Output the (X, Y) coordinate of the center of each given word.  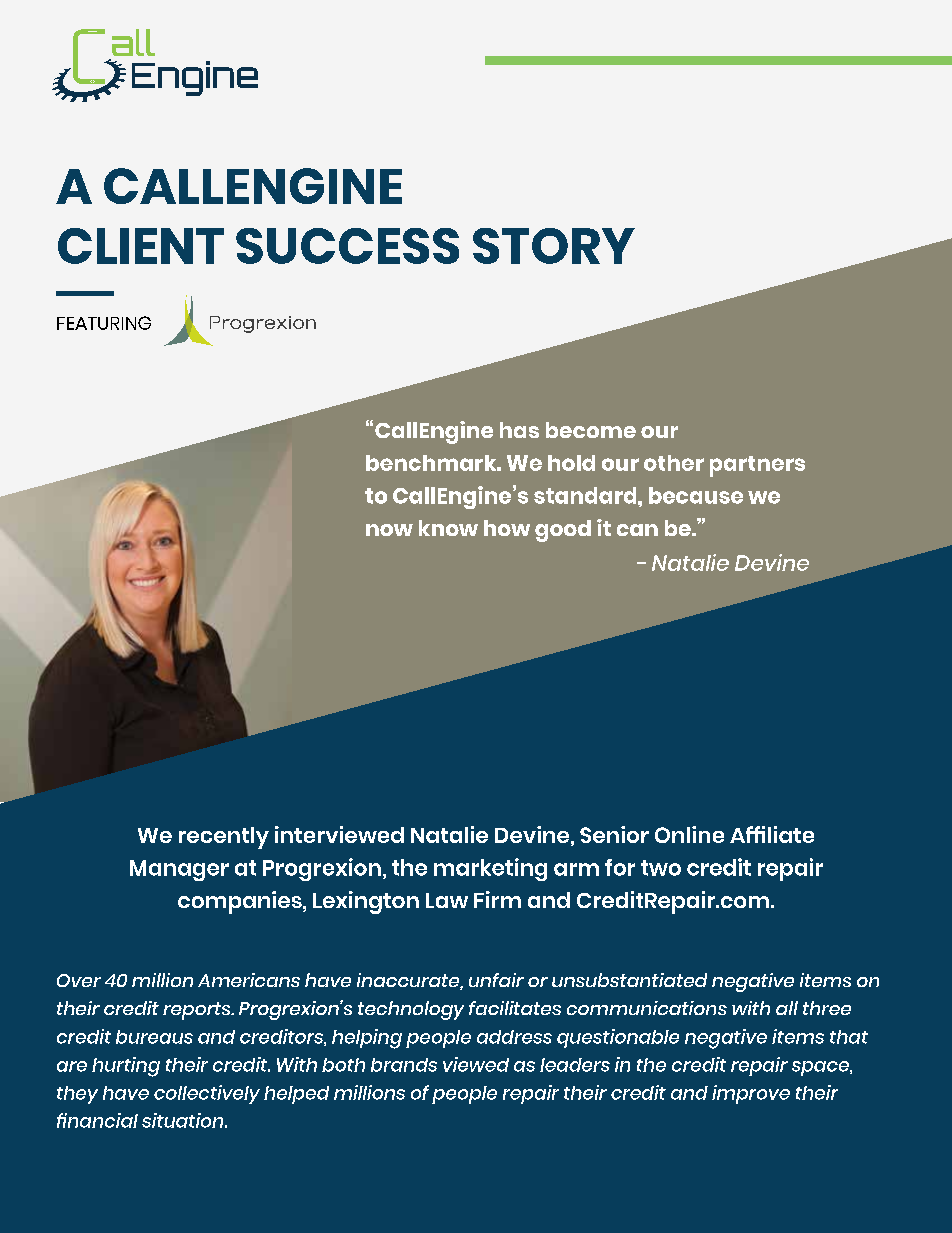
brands (404, 1065)
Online (689, 834)
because (696, 495)
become (591, 430)
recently (224, 838)
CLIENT (141, 246)
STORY (554, 246)
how (507, 528)
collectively (207, 1094)
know (448, 528)
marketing (490, 869)
